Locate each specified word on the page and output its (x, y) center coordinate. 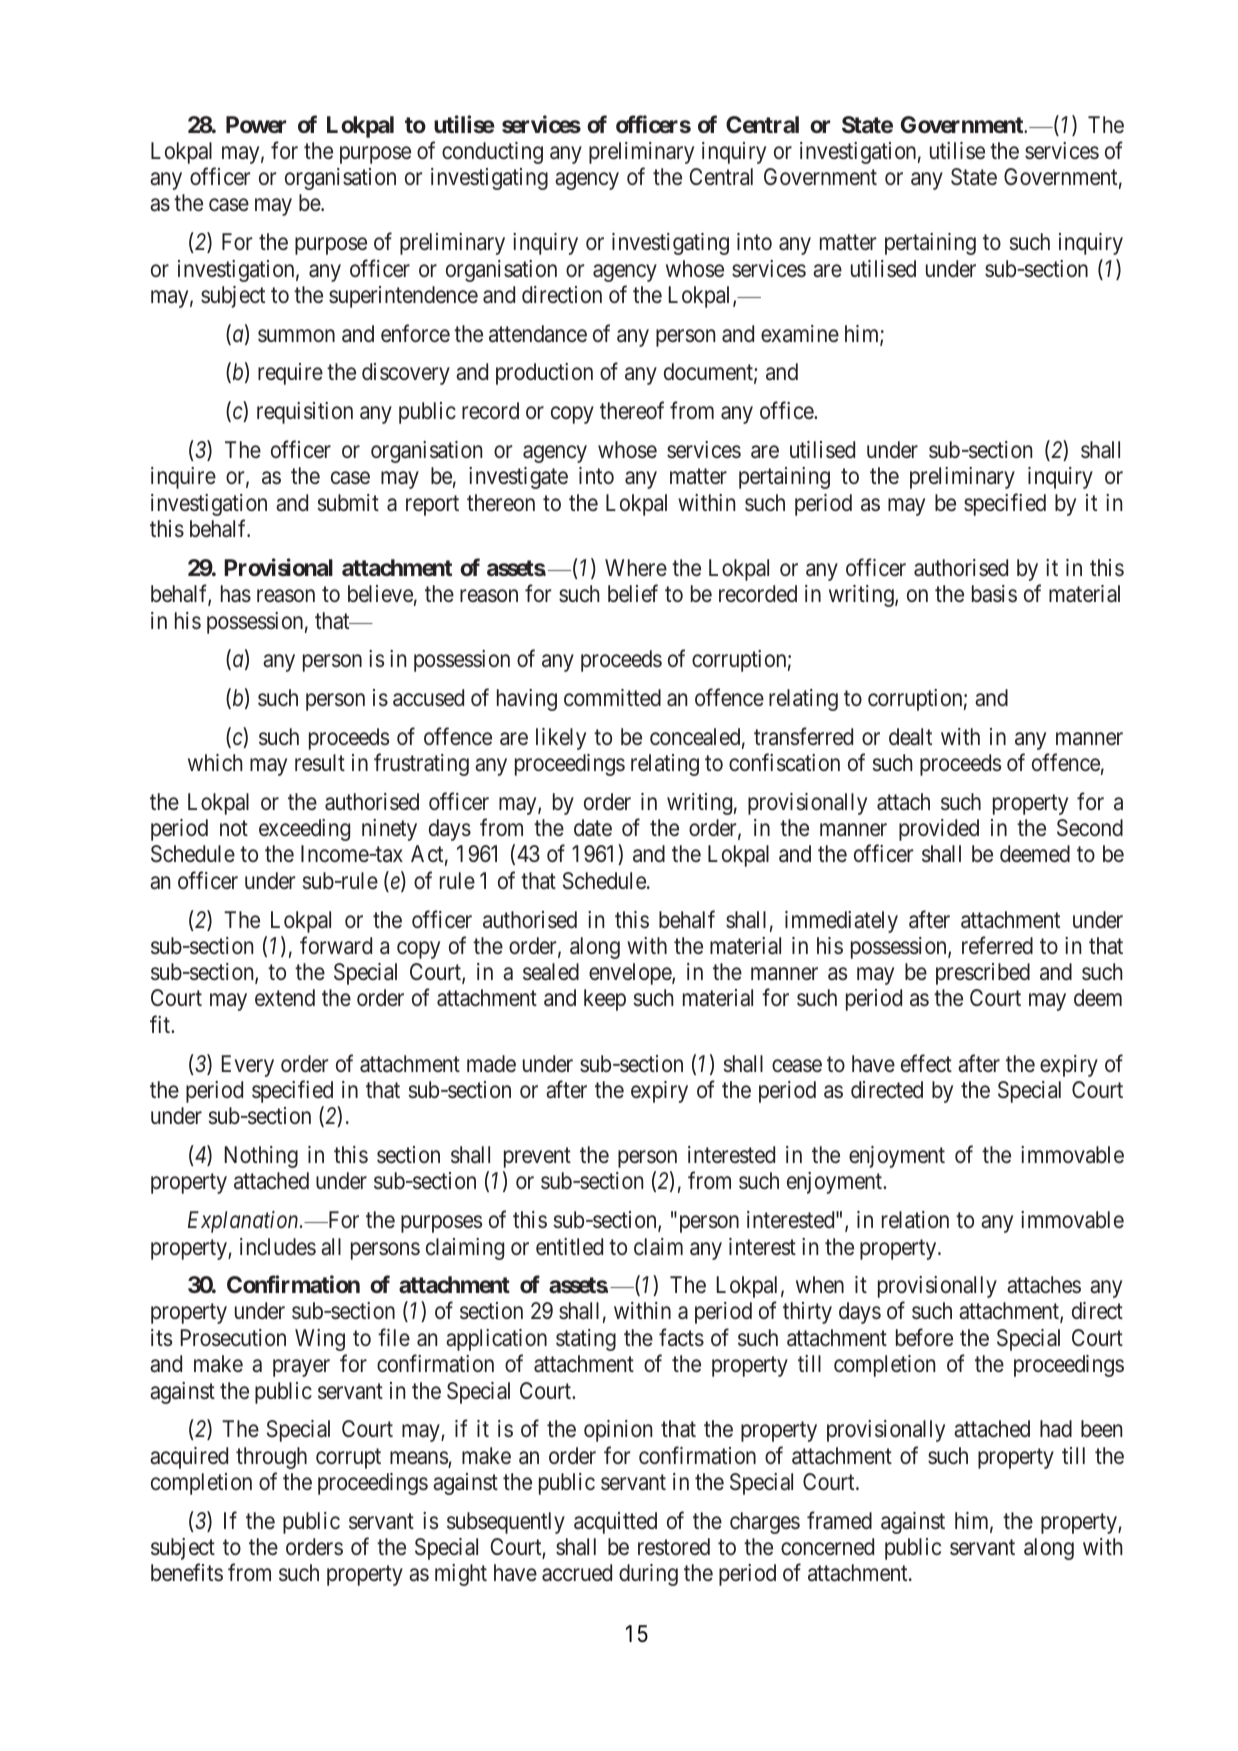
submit (348, 502)
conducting (492, 153)
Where (636, 567)
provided (939, 830)
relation (915, 1220)
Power (256, 124)
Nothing (261, 1157)
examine (800, 334)
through (271, 1458)
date (593, 828)
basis (994, 594)
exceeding (304, 830)
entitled (569, 1247)
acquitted (615, 1523)
